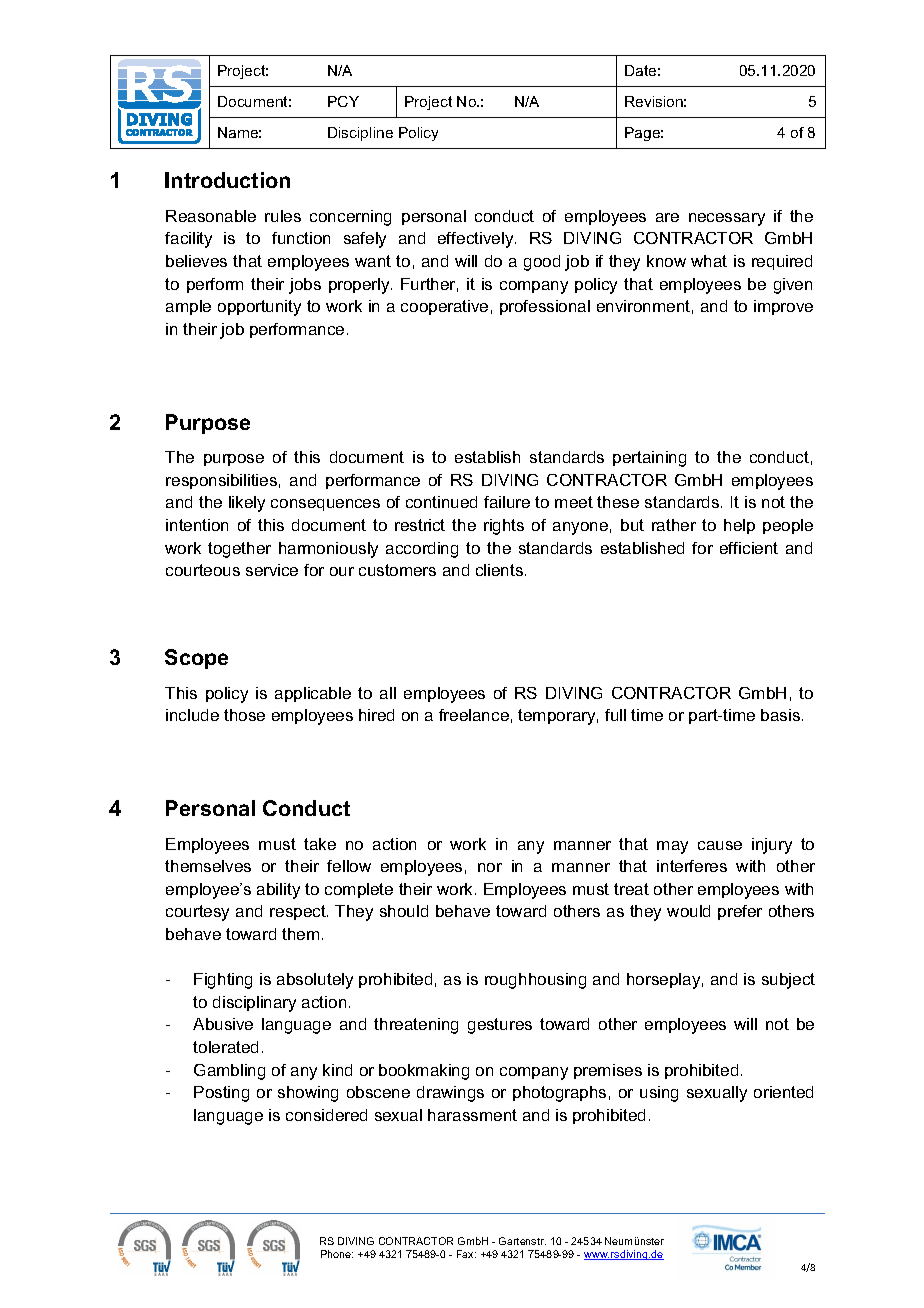 This image has width=924, height=1308. What do you see at coordinates (247, 504) in the image?
I see `likely` at bounding box center [247, 504].
